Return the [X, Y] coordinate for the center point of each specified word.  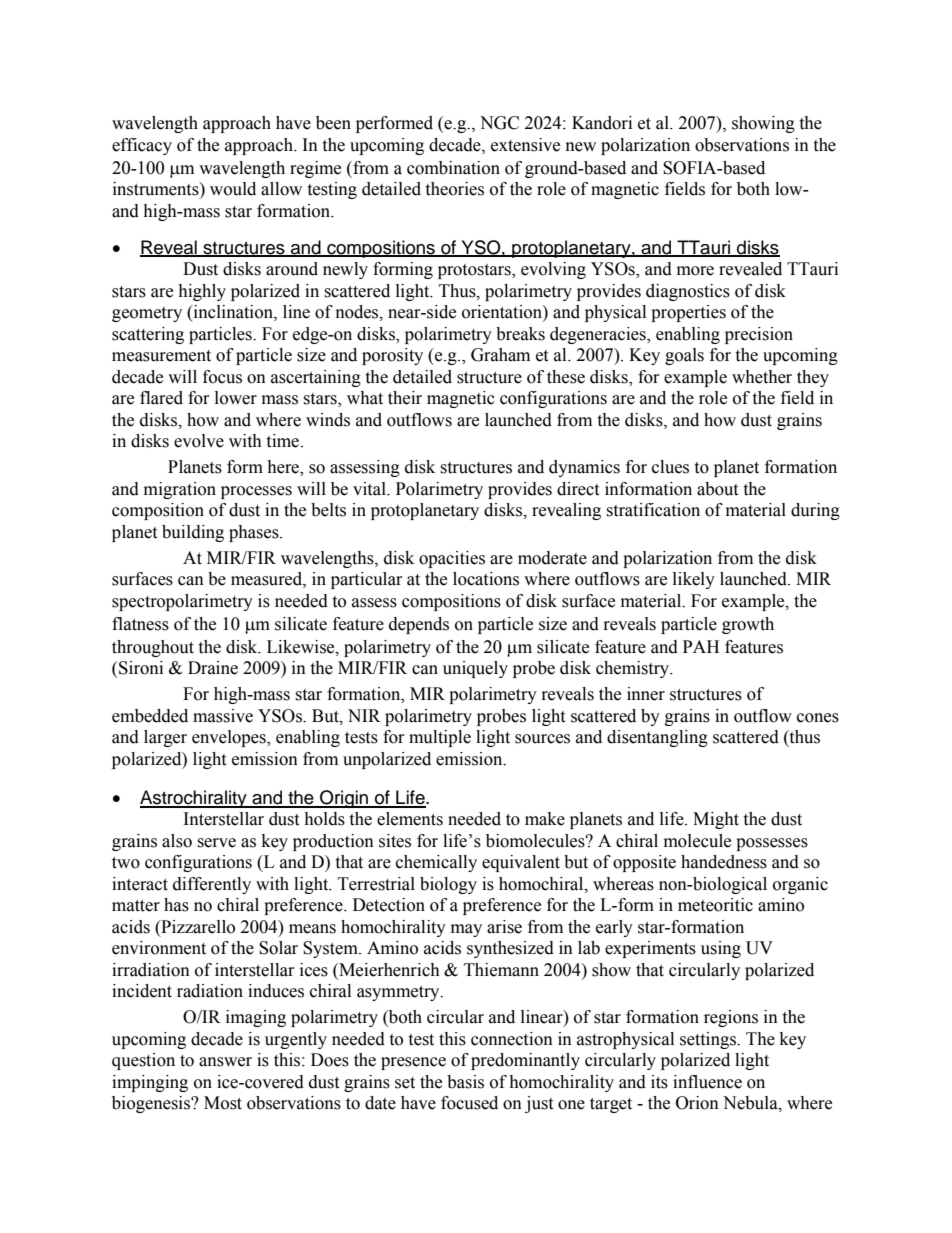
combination [453, 168]
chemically [436, 863]
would [233, 189]
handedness [724, 862]
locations [486, 579]
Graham [500, 355]
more [695, 271]
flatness [140, 624]
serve [216, 843]
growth [748, 625]
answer [225, 1062]
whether [762, 377]
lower [236, 398]
